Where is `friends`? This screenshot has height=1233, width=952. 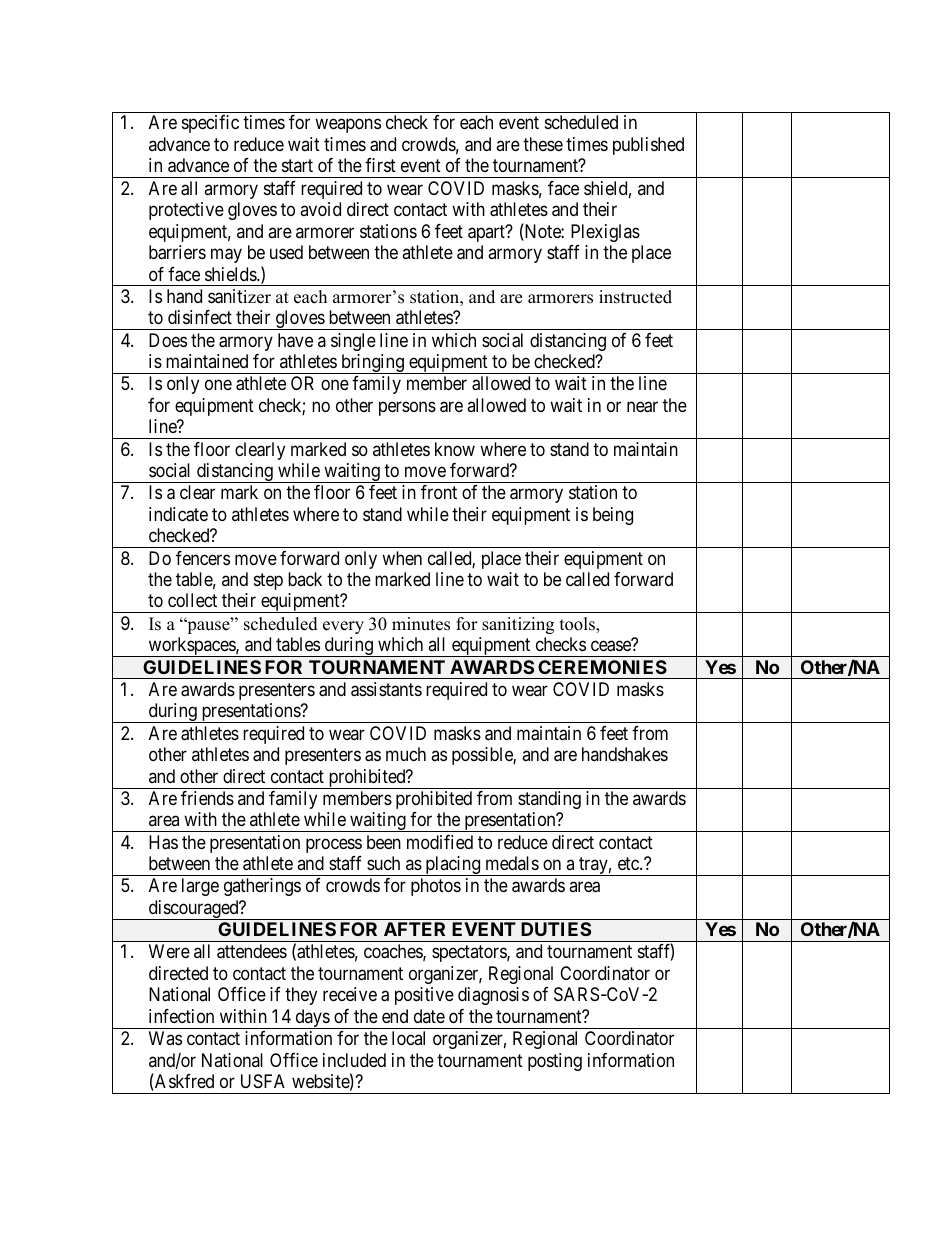 friends is located at coordinates (207, 798).
